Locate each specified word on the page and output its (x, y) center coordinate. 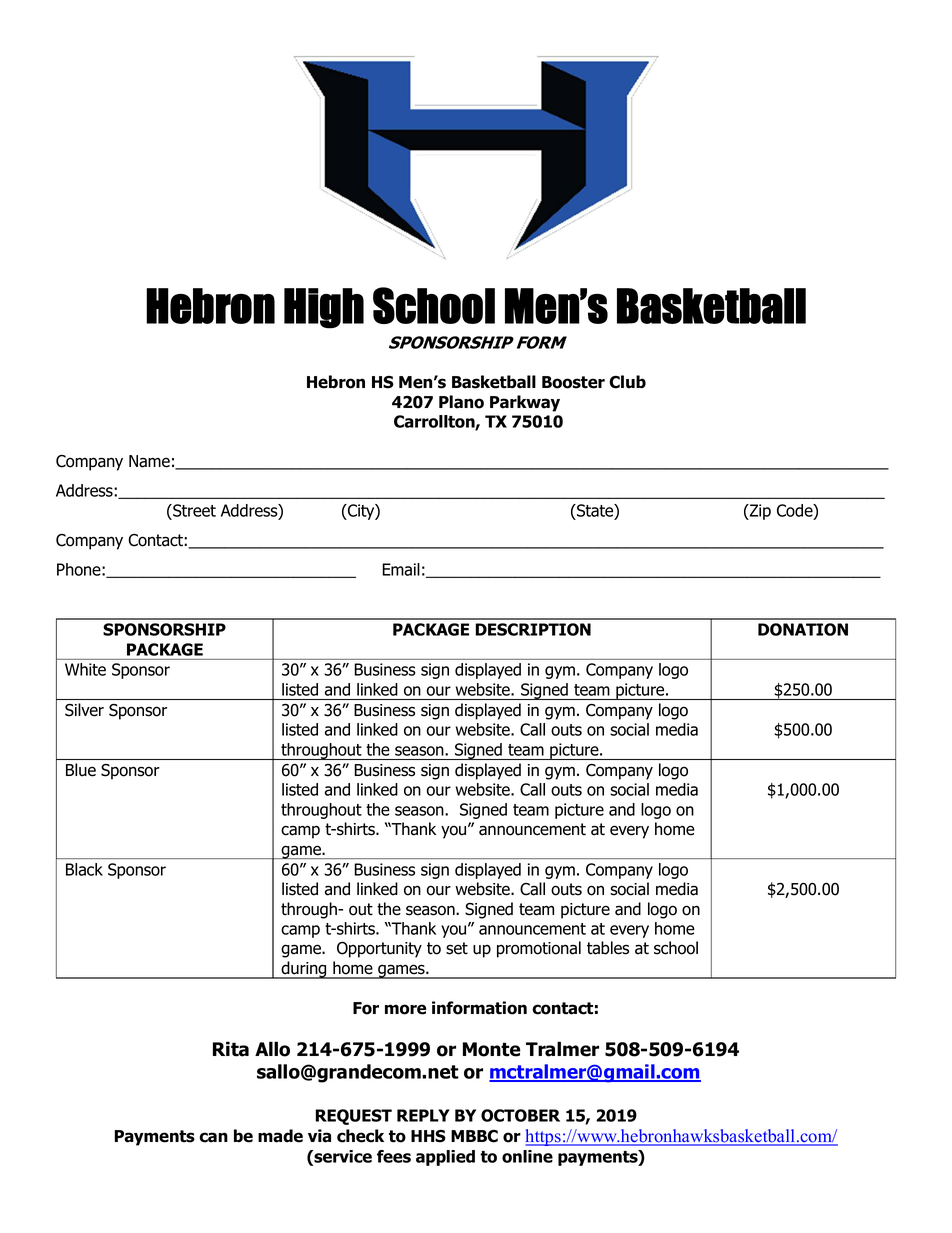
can (213, 1137)
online (527, 1156)
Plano (461, 402)
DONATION (803, 629)
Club (627, 382)
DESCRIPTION (533, 629)
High (324, 308)
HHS (428, 1136)
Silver (84, 710)
